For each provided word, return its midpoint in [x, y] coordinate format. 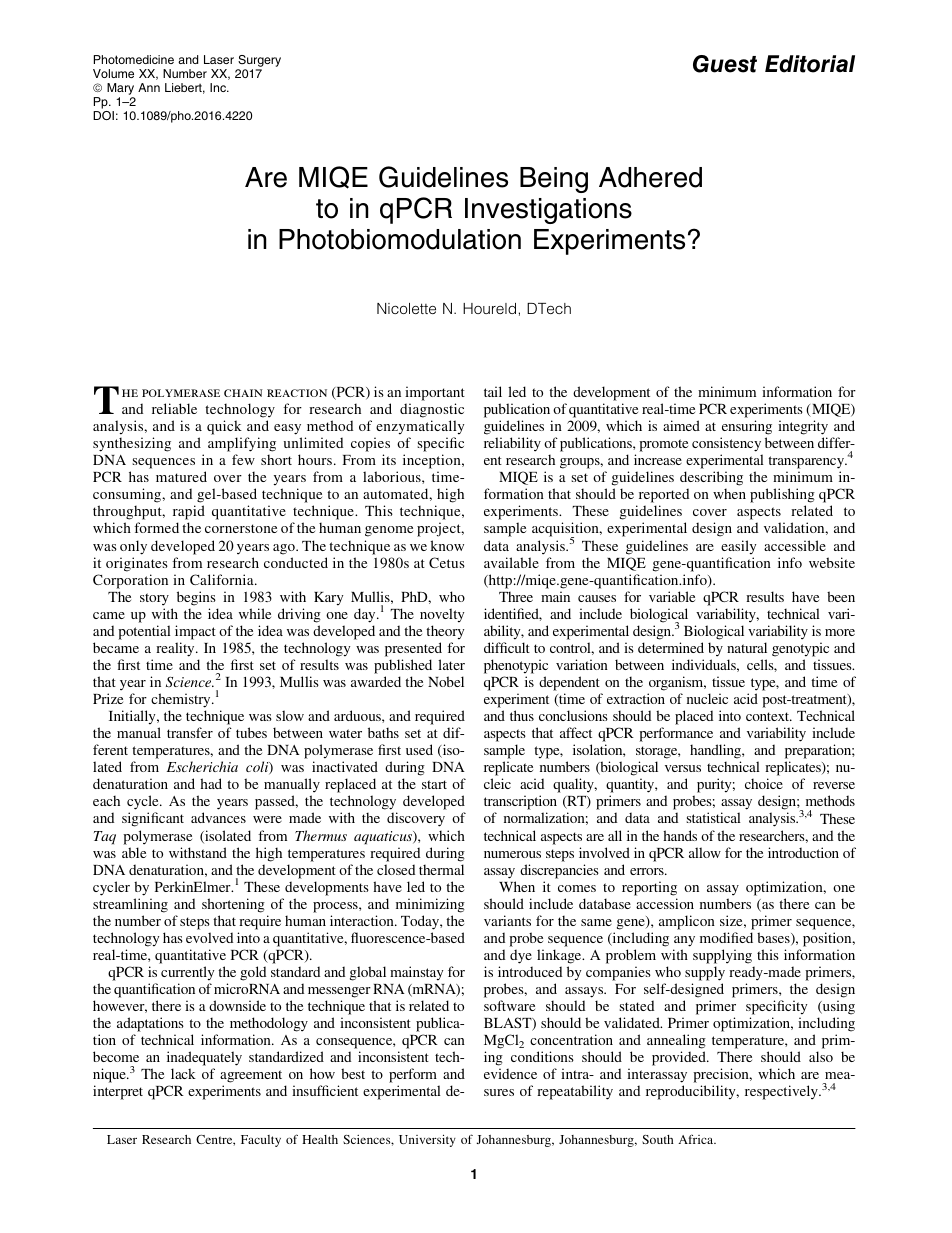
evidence [510, 1073]
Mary [120, 90]
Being [554, 180]
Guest [725, 64]
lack [183, 1073]
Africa [697, 1139]
